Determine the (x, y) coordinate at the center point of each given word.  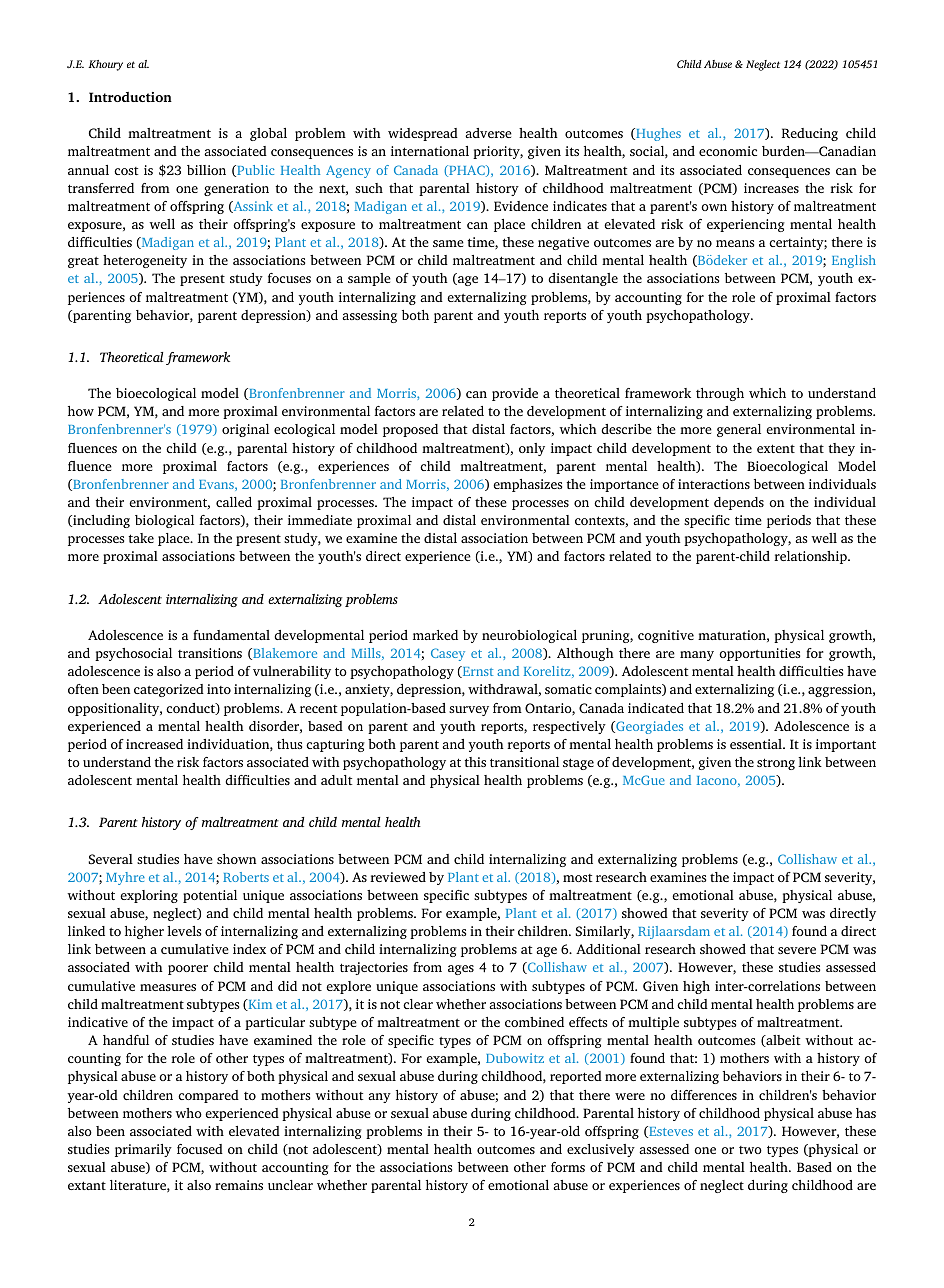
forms (568, 1167)
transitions (210, 653)
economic (728, 151)
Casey (448, 654)
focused (200, 1149)
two (750, 1150)
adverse (488, 133)
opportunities (759, 654)
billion (206, 170)
